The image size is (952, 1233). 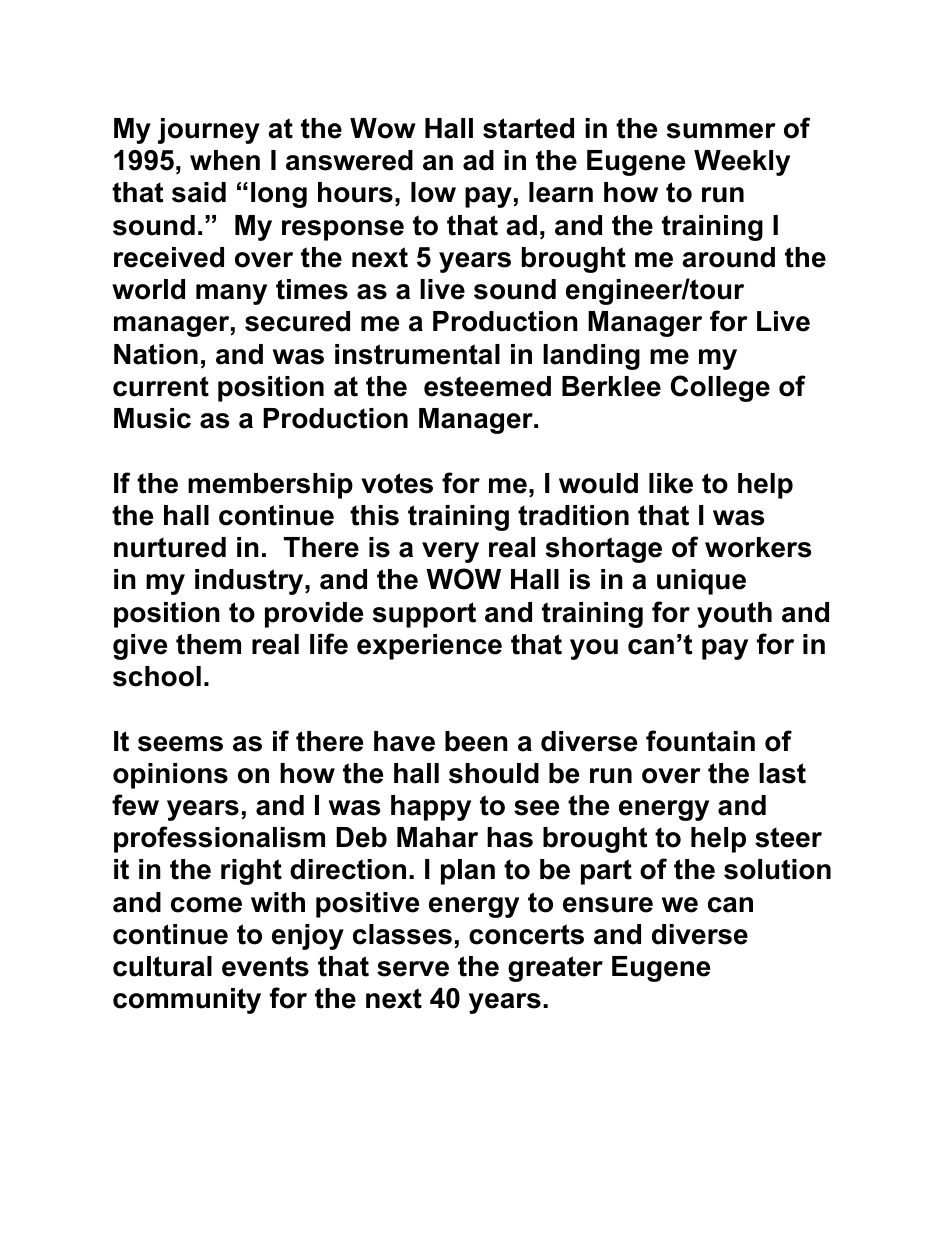 What do you see at coordinates (157, 676) in the screenshot?
I see `school` at bounding box center [157, 676].
